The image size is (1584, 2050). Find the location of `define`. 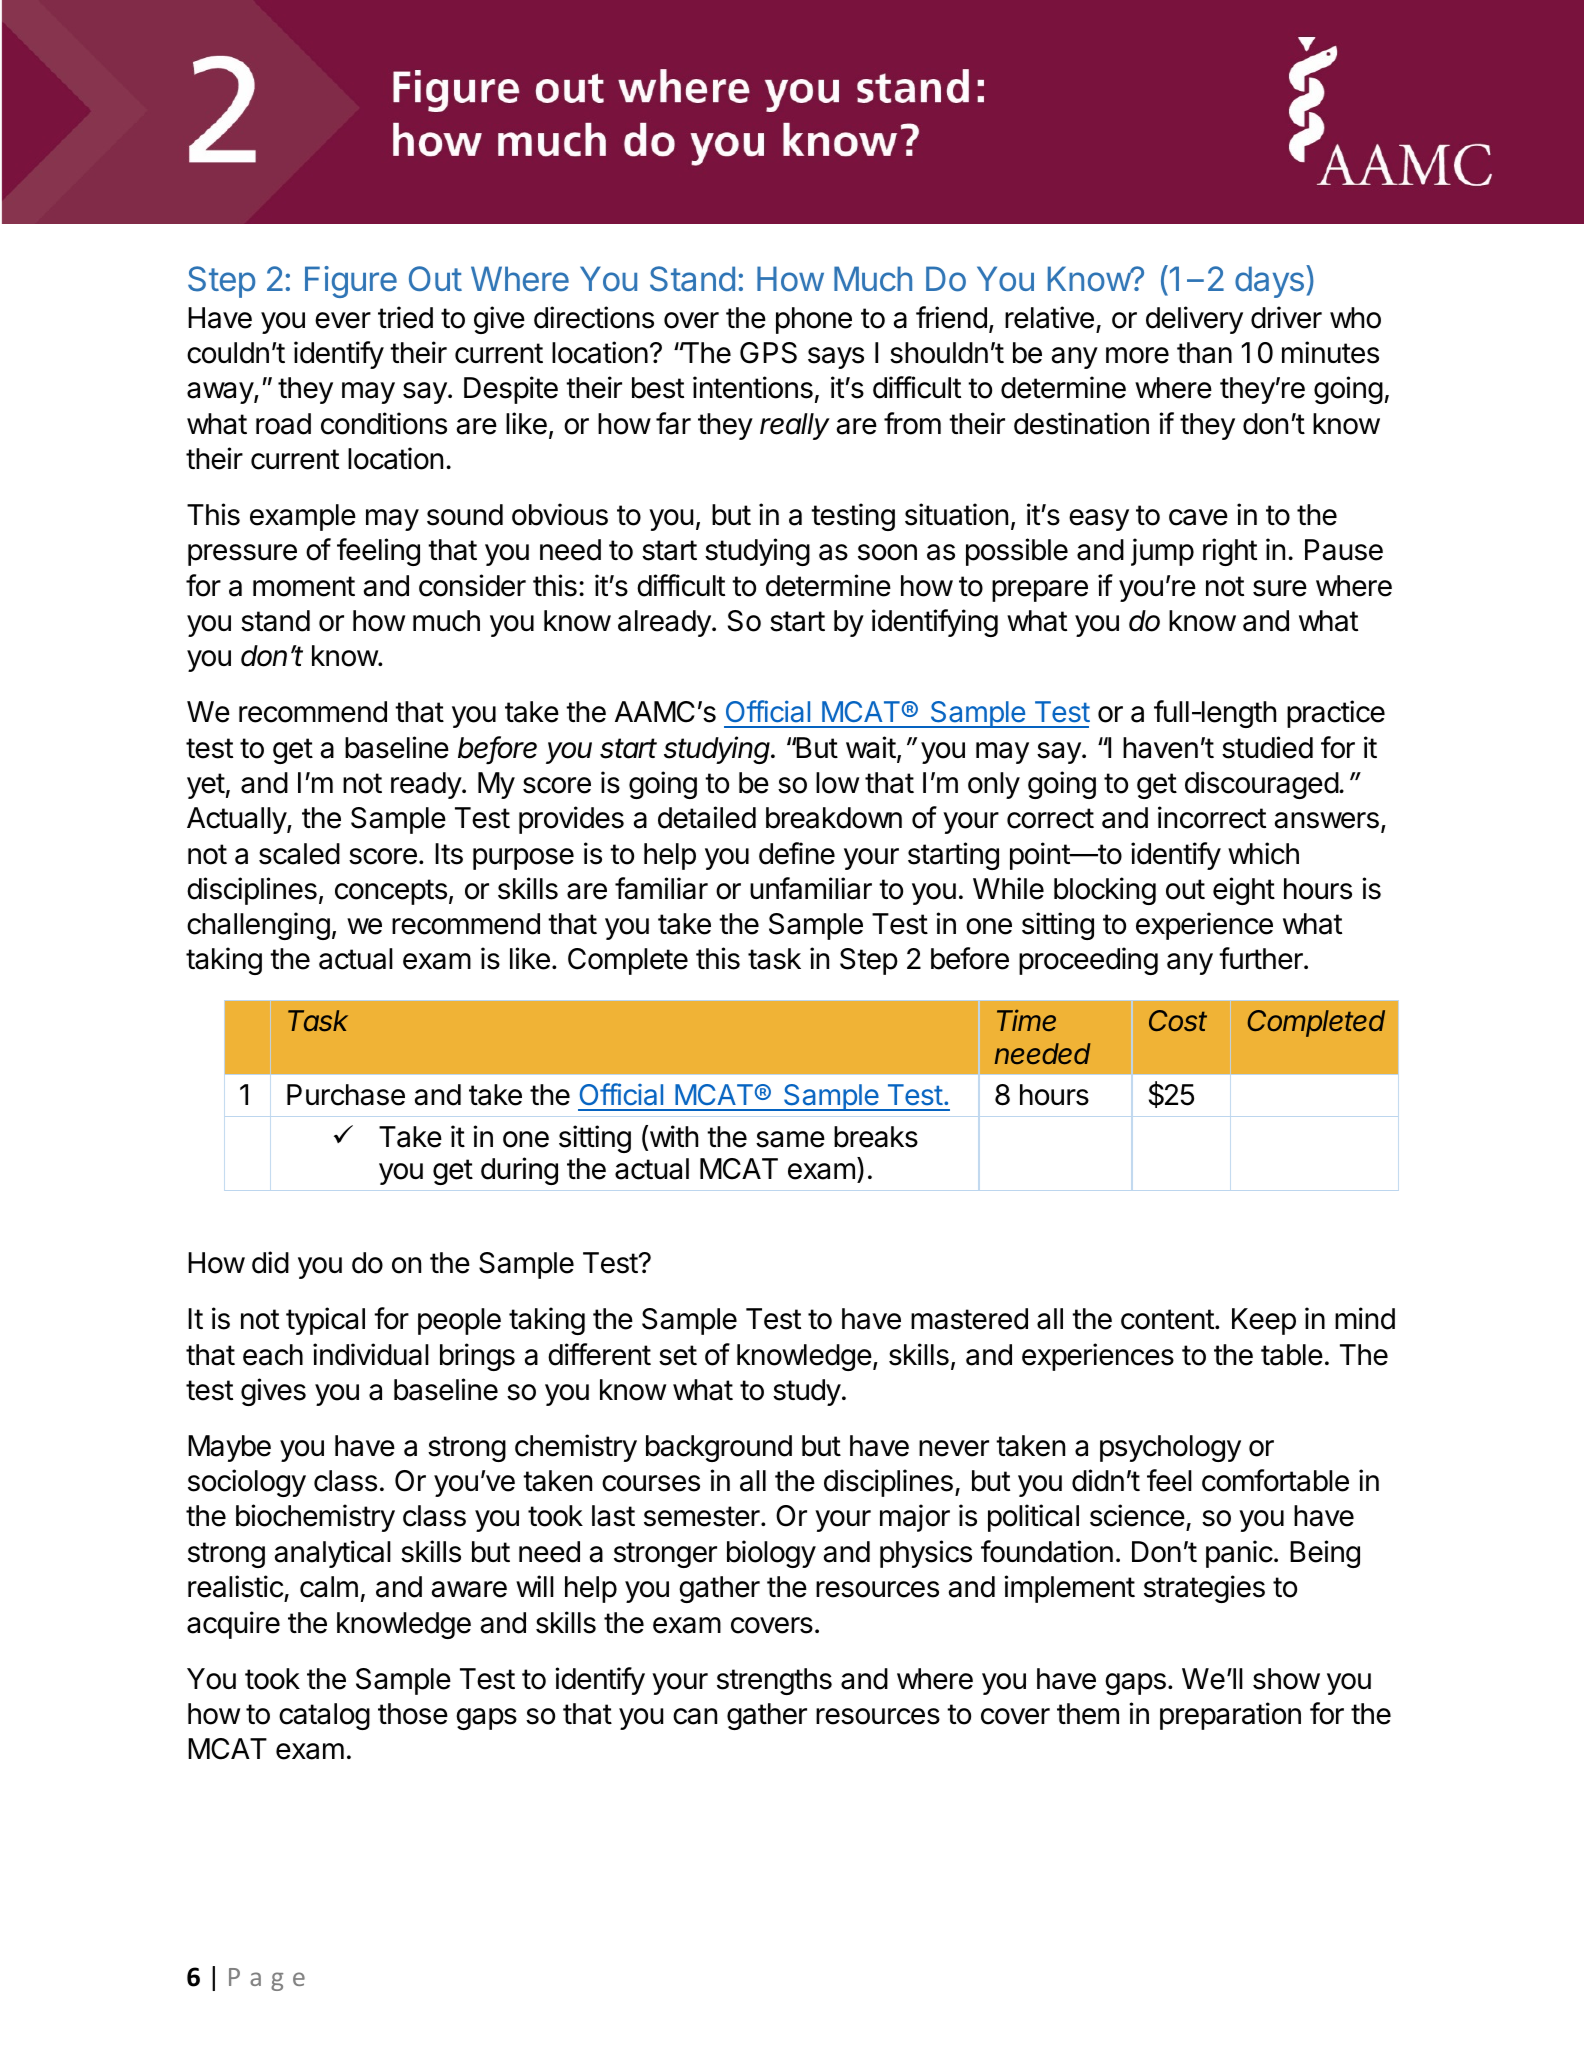

define is located at coordinates (797, 853).
